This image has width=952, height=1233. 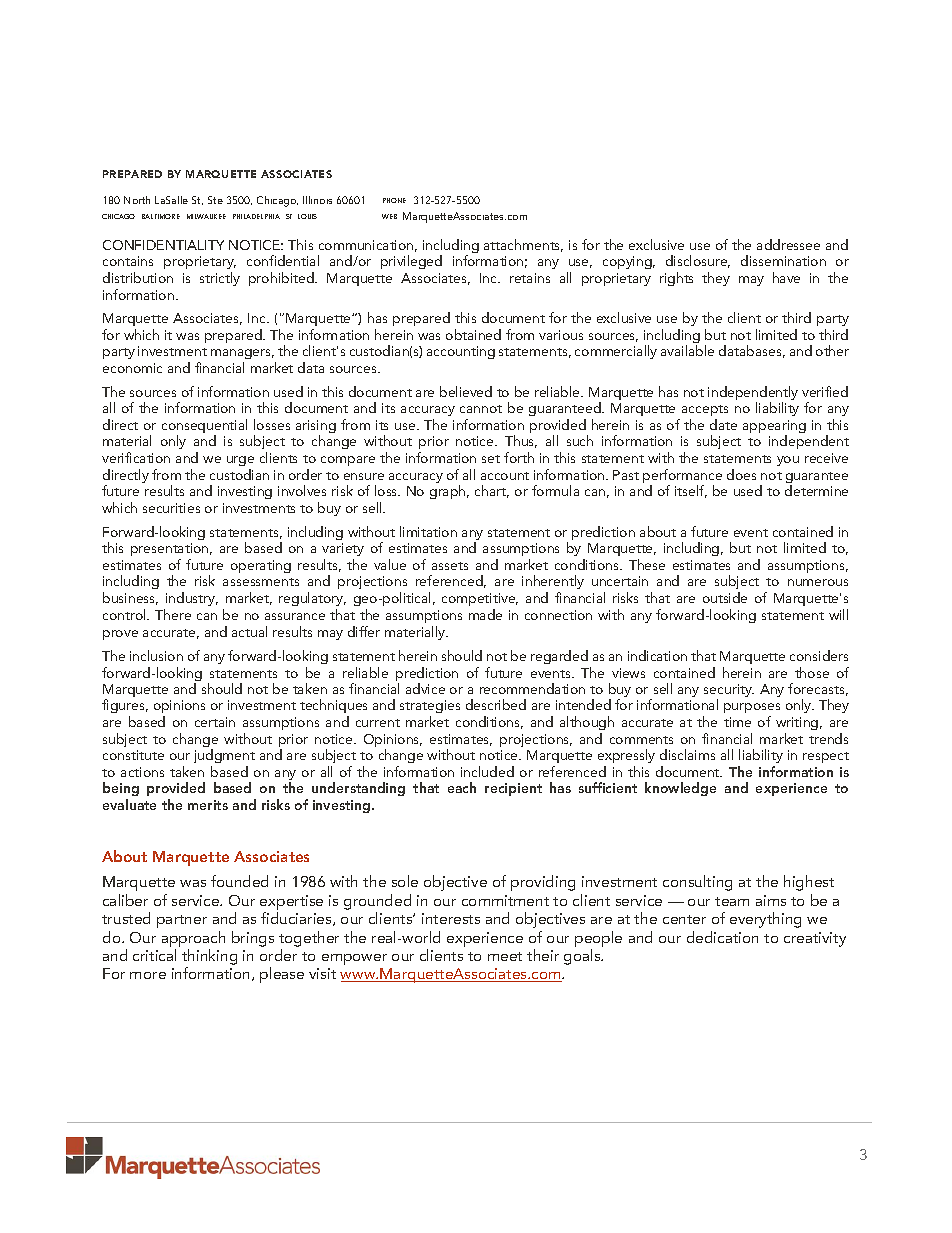 I want to click on MILWAUKEE, so click(x=206, y=216).
